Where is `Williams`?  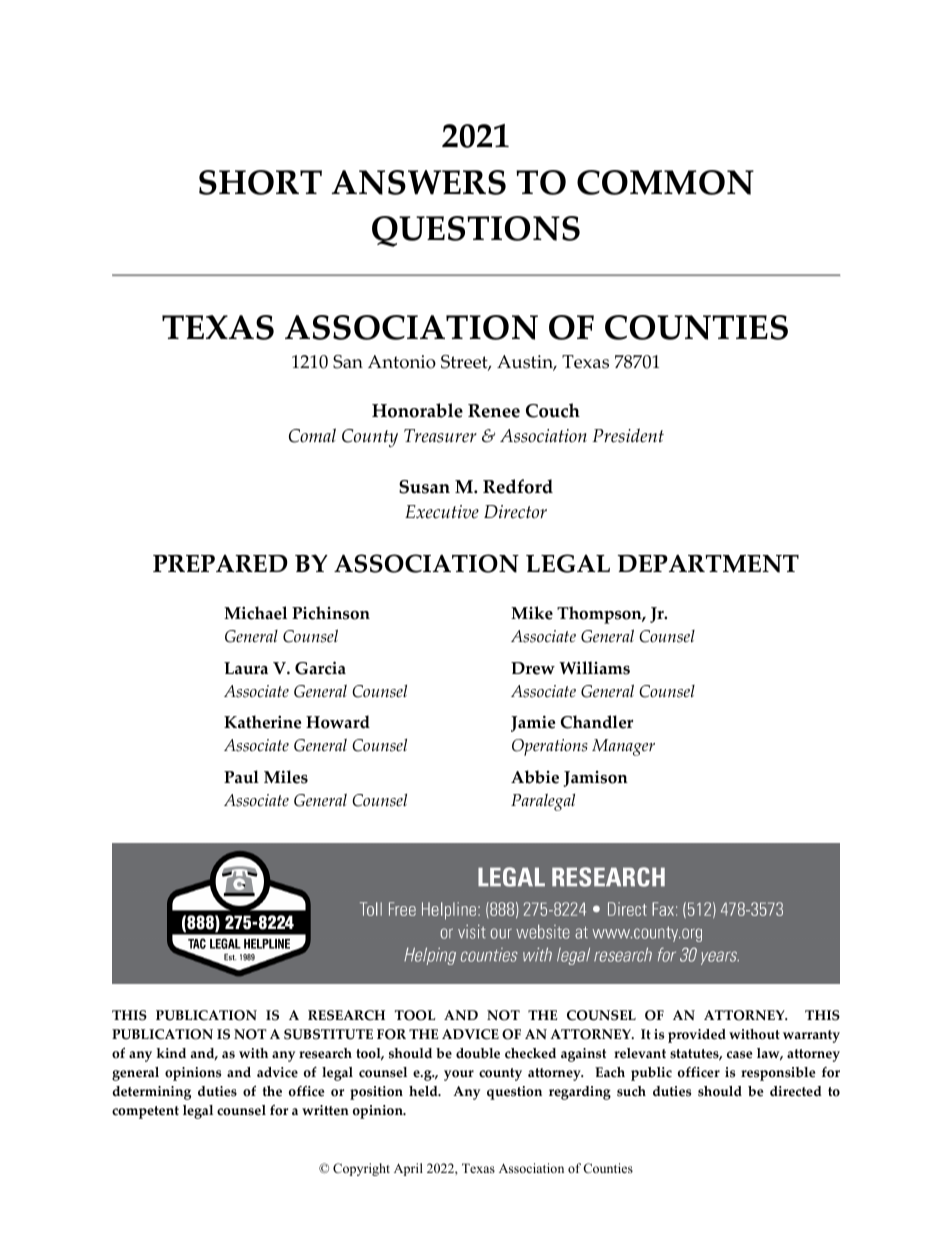
Williams is located at coordinates (594, 668).
